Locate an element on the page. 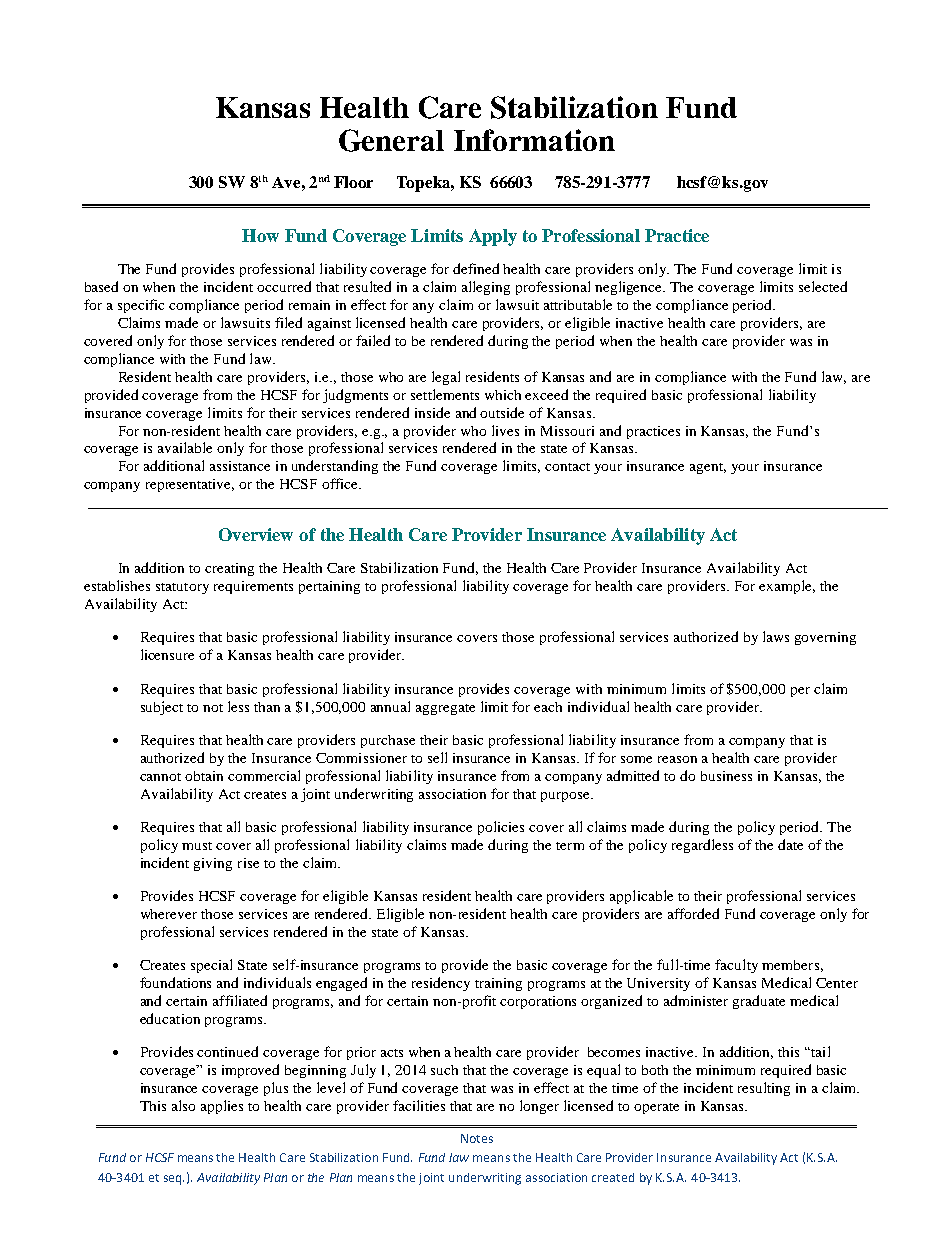  selected is located at coordinates (823, 286).
